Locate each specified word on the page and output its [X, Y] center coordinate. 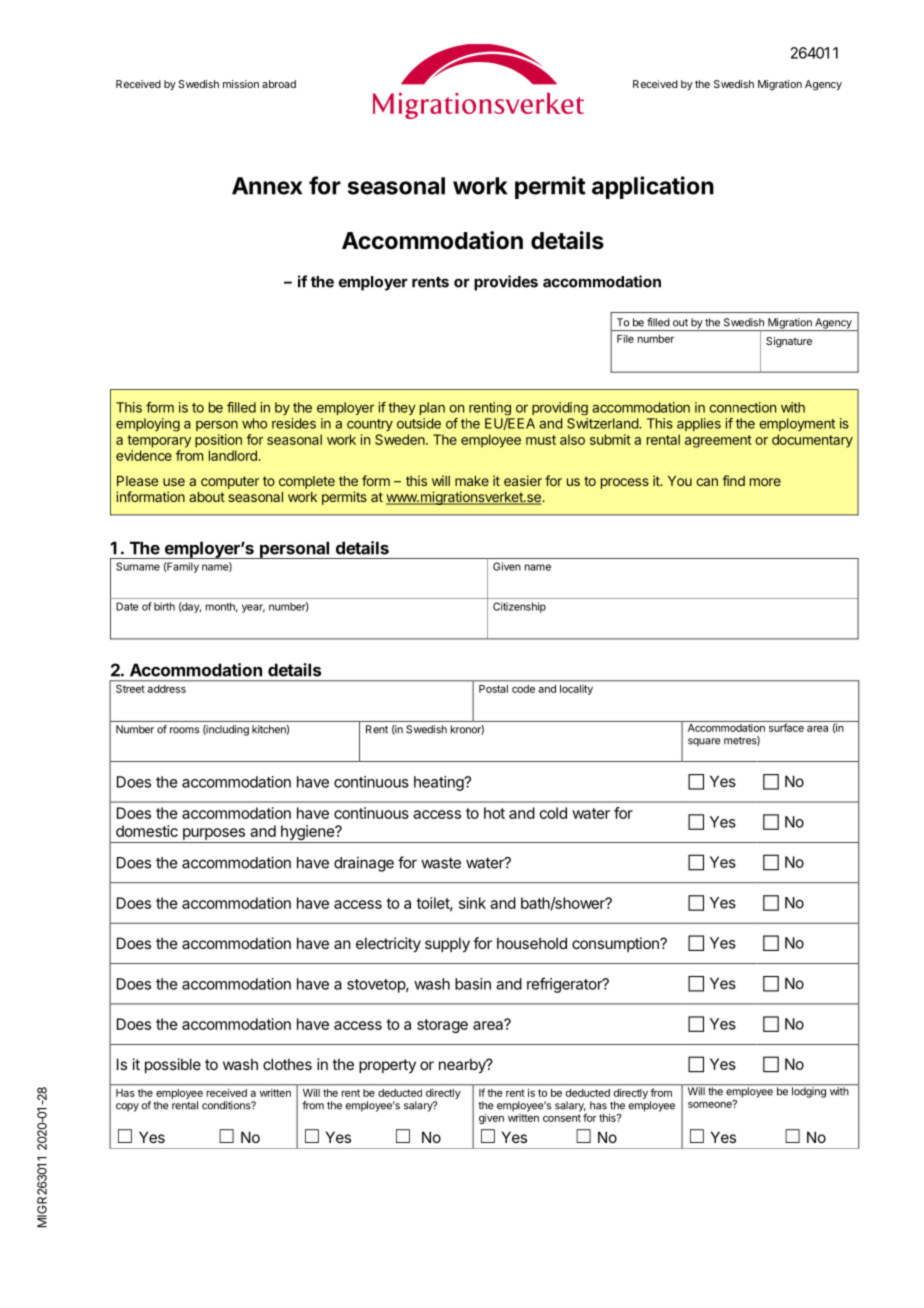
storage [442, 1026]
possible [173, 1065]
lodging [808, 1091]
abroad [279, 84]
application [653, 187]
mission [241, 84]
